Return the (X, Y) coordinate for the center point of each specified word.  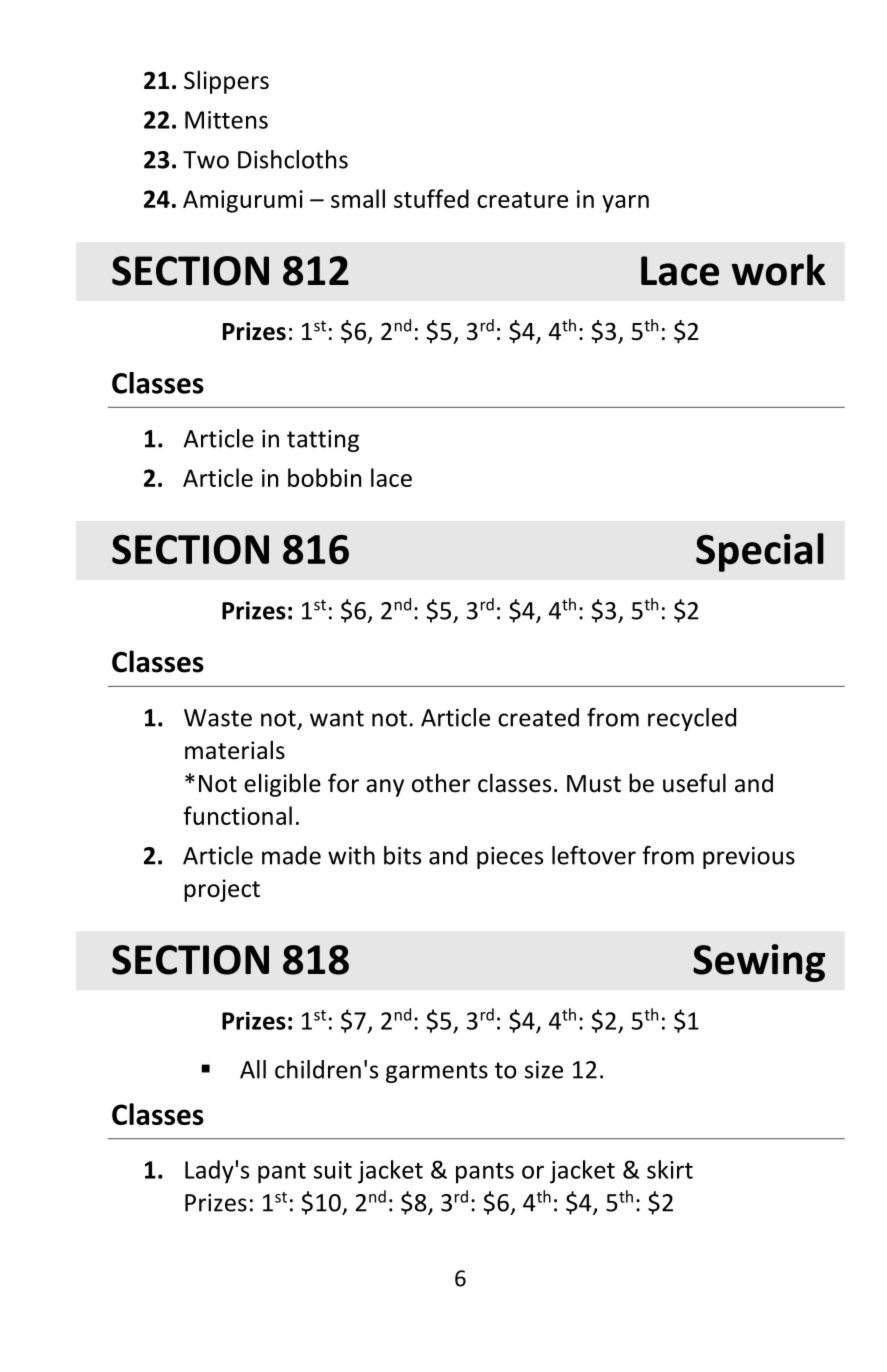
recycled (692, 719)
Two (206, 160)
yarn (625, 204)
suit (333, 1170)
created (538, 717)
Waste (218, 718)
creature (522, 200)
